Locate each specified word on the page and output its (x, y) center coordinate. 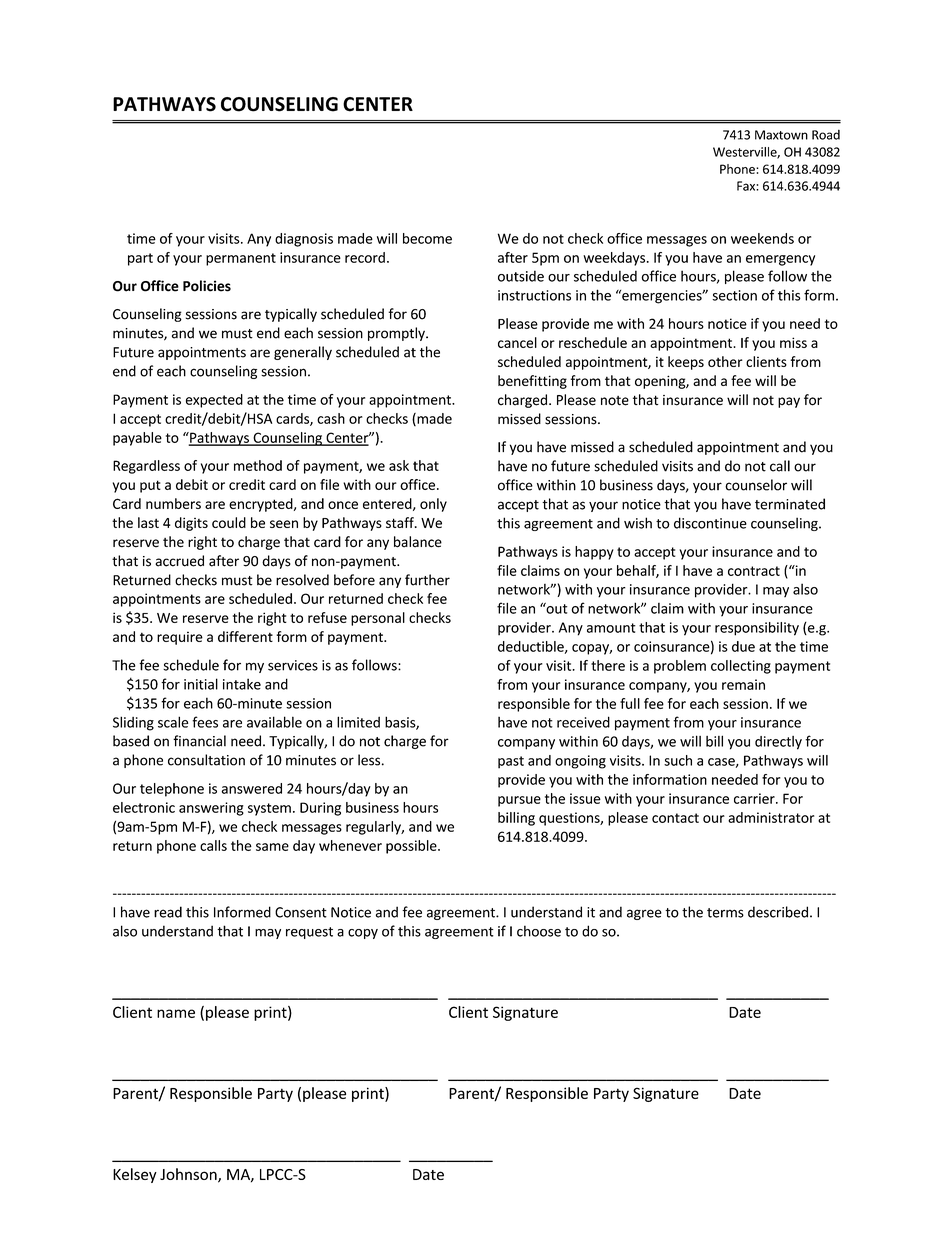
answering (211, 809)
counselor (756, 485)
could (229, 522)
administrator (771, 817)
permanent (241, 259)
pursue (519, 801)
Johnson (189, 1175)
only (433, 505)
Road (826, 134)
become (427, 238)
